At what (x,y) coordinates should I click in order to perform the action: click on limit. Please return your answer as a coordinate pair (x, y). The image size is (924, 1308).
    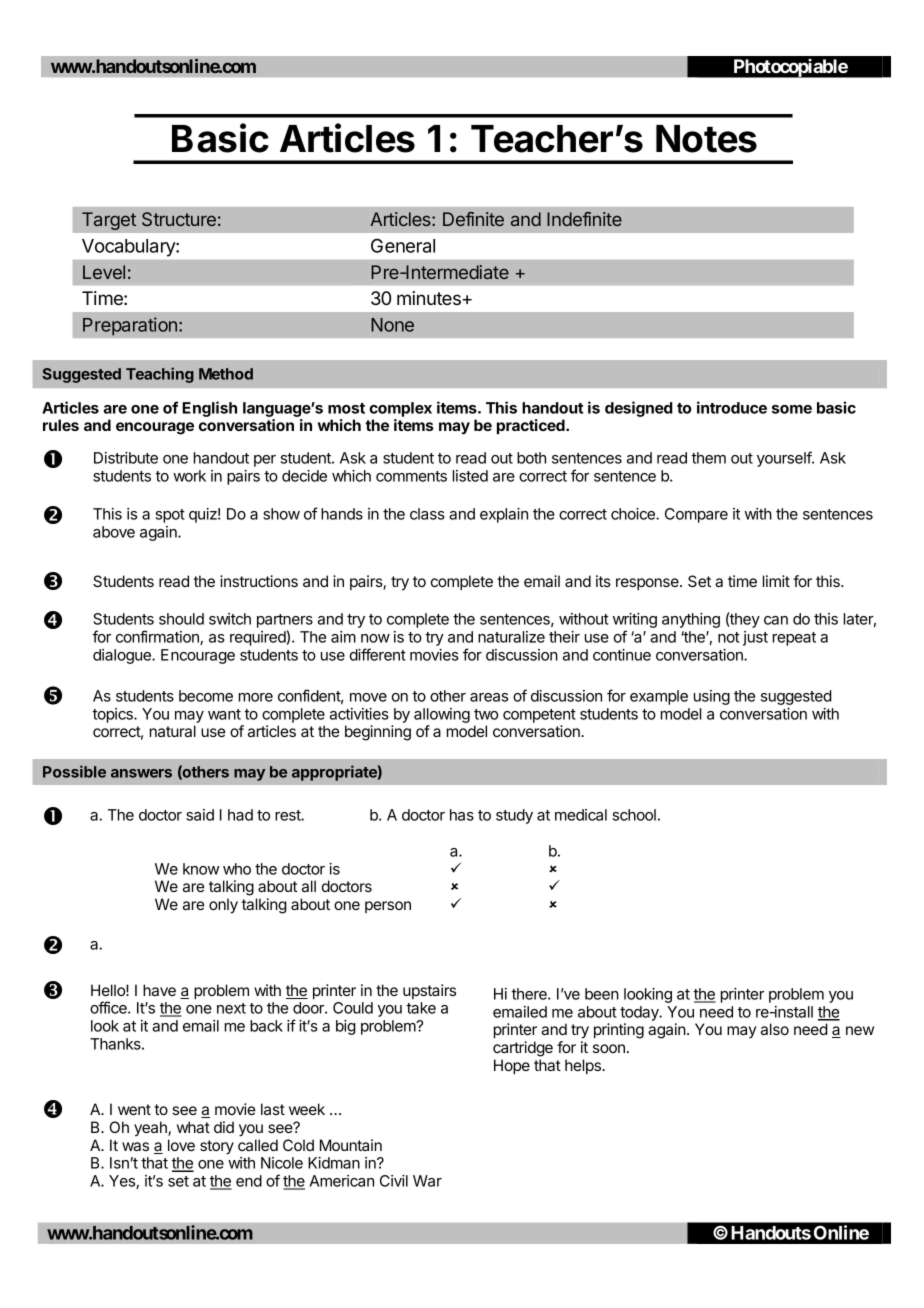
    Looking at the image, I should click on (776, 581).
